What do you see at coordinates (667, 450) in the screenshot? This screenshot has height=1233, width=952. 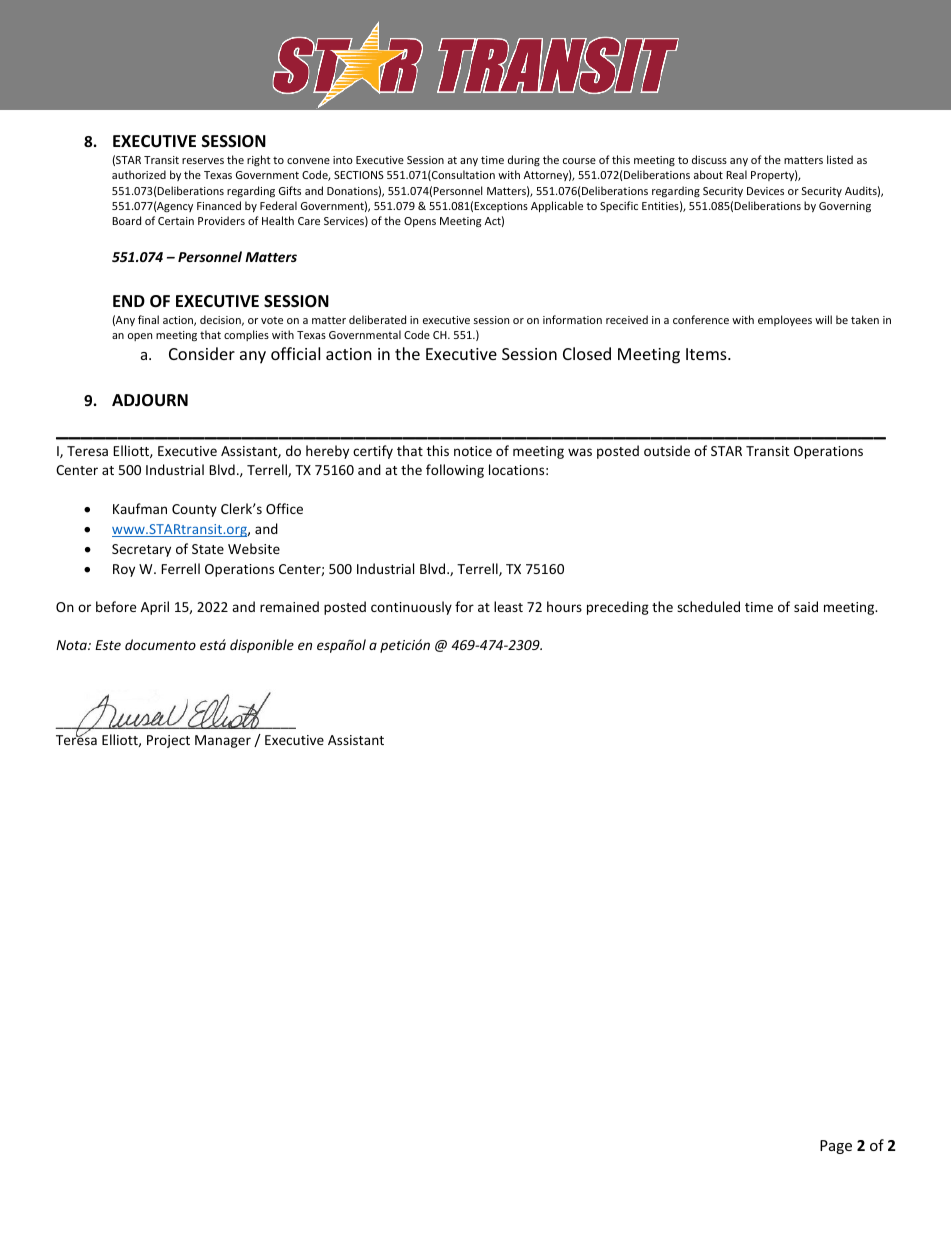 I see `outside` at bounding box center [667, 450].
